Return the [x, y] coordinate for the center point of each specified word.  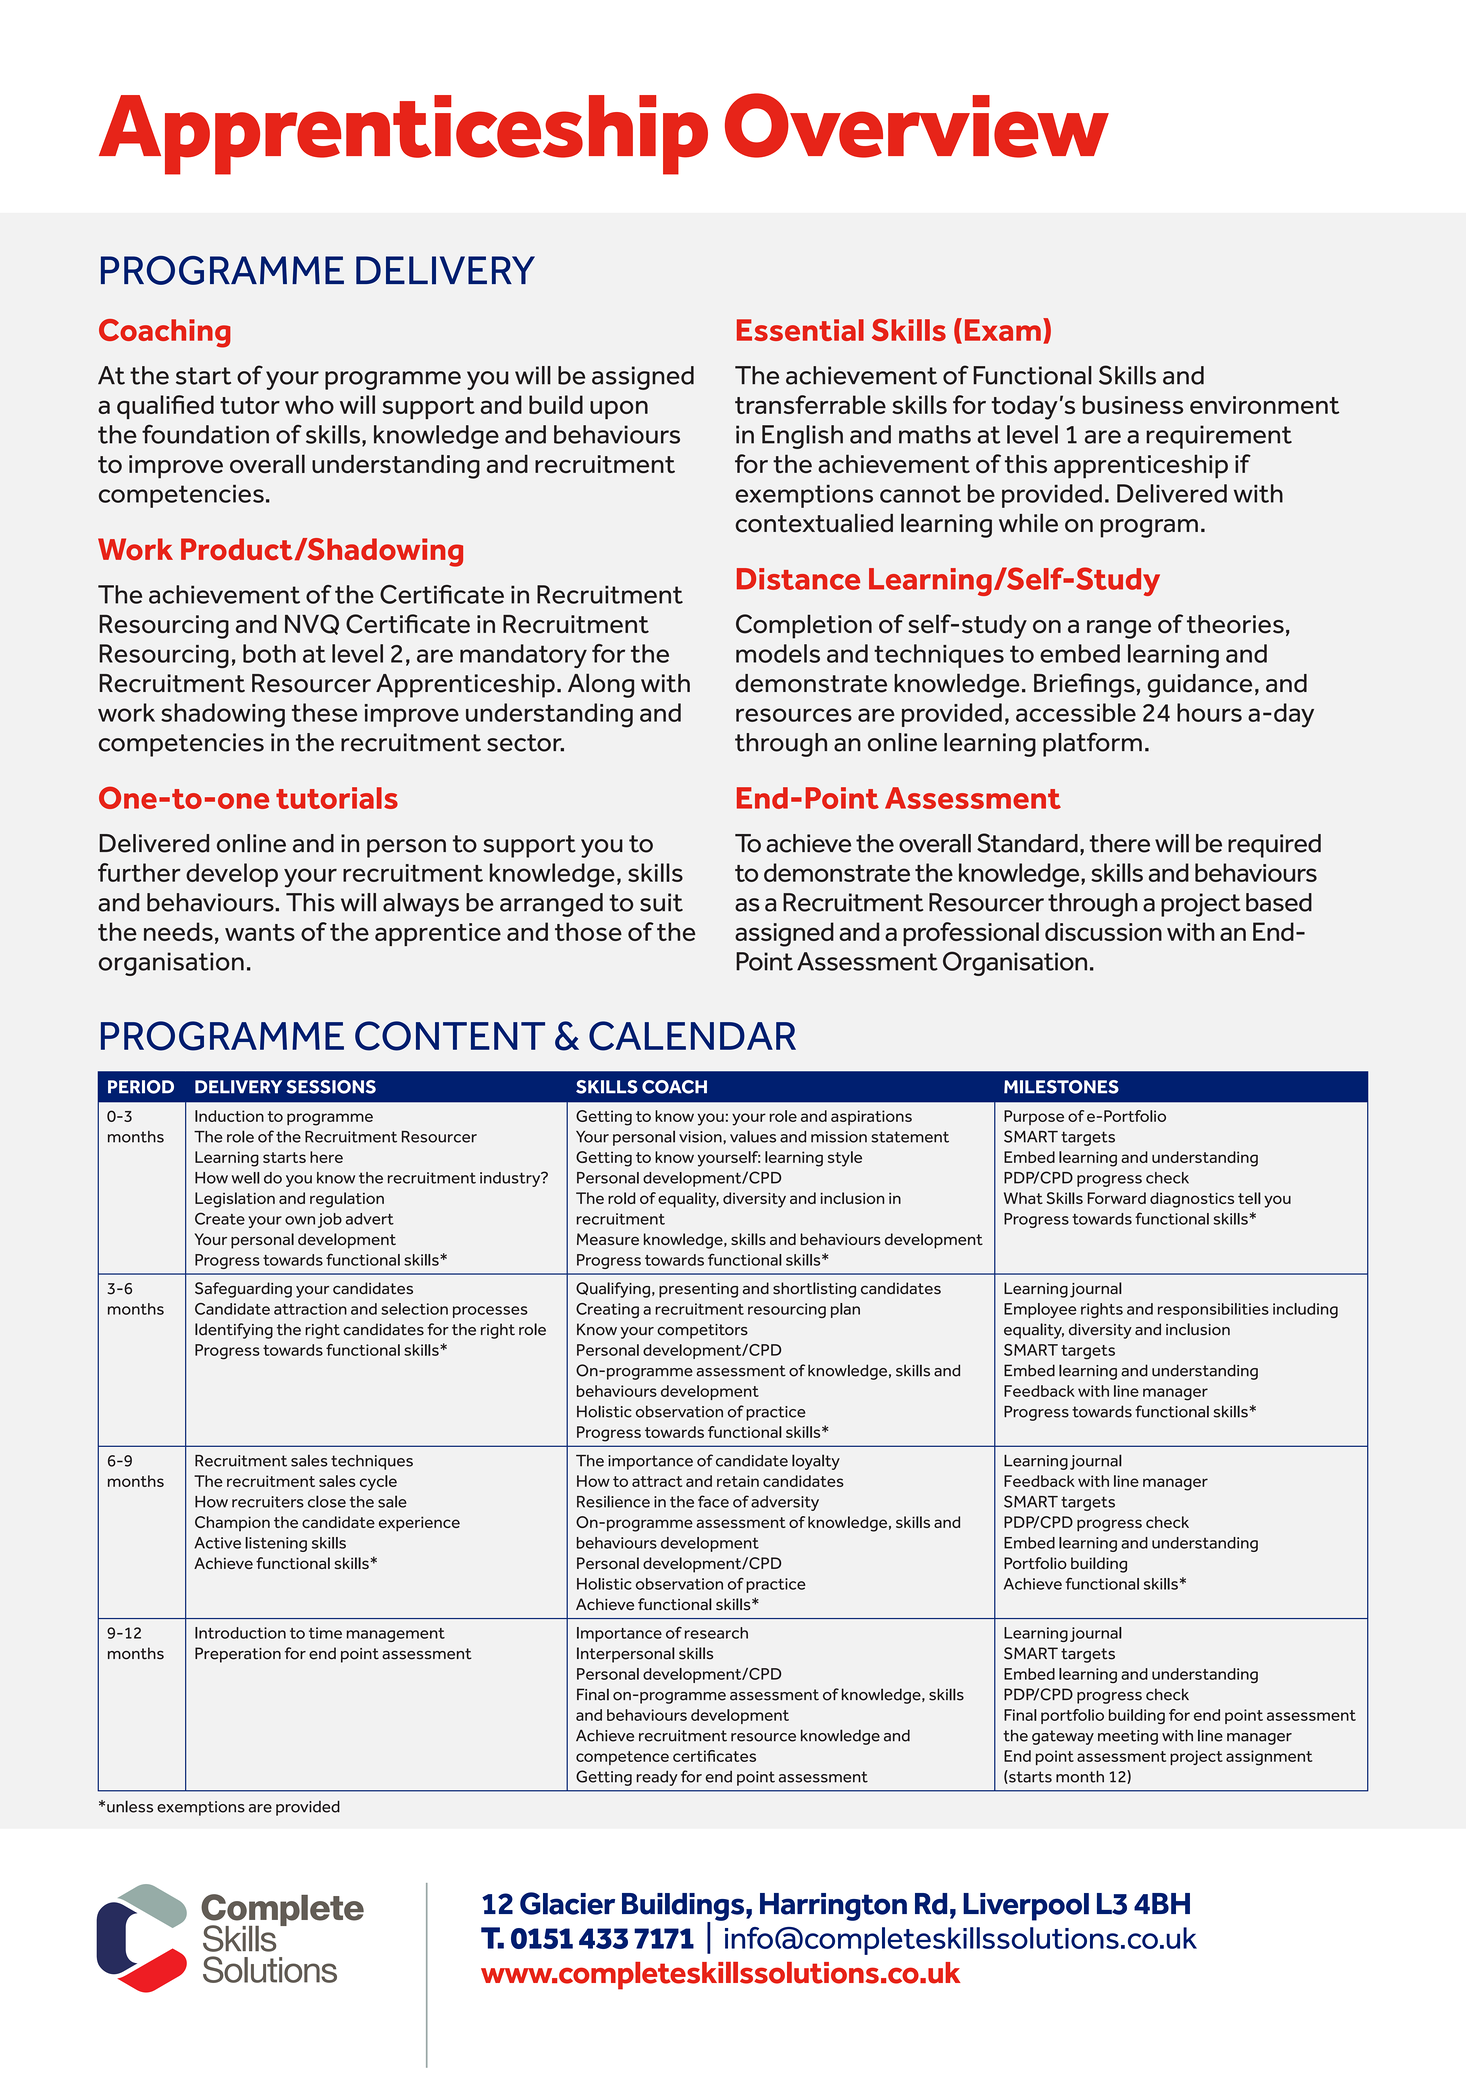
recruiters [268, 1502]
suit [661, 902]
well [246, 1178]
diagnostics [1192, 1200]
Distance [798, 579]
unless [130, 1806]
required [1274, 846]
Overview [917, 125]
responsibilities [1213, 1310]
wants [260, 932]
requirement [1219, 437]
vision [701, 1137]
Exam [1003, 330]
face [713, 1501]
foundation [205, 434]
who [309, 404]
